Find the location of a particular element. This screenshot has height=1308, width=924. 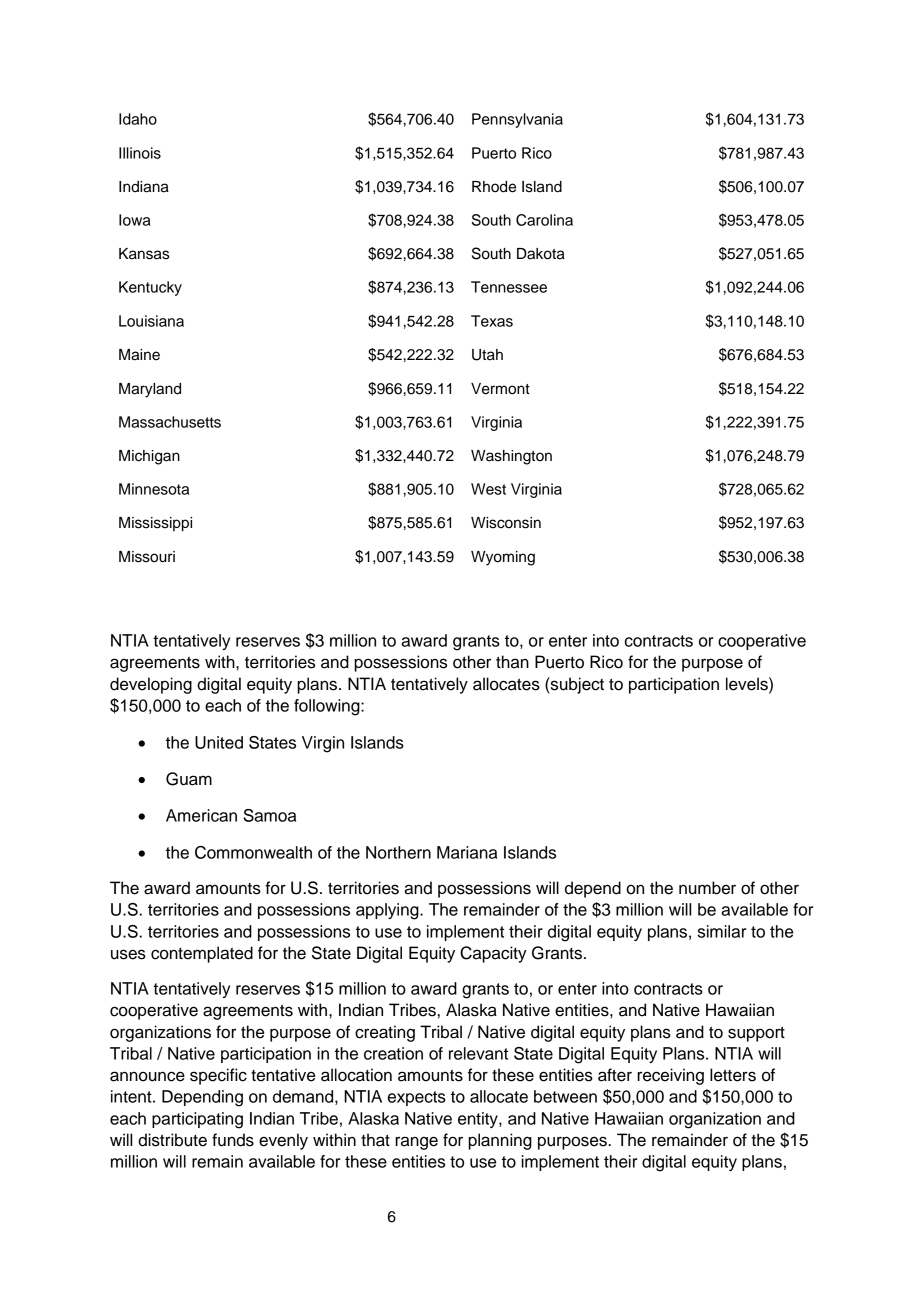

Utah is located at coordinates (487, 355).
